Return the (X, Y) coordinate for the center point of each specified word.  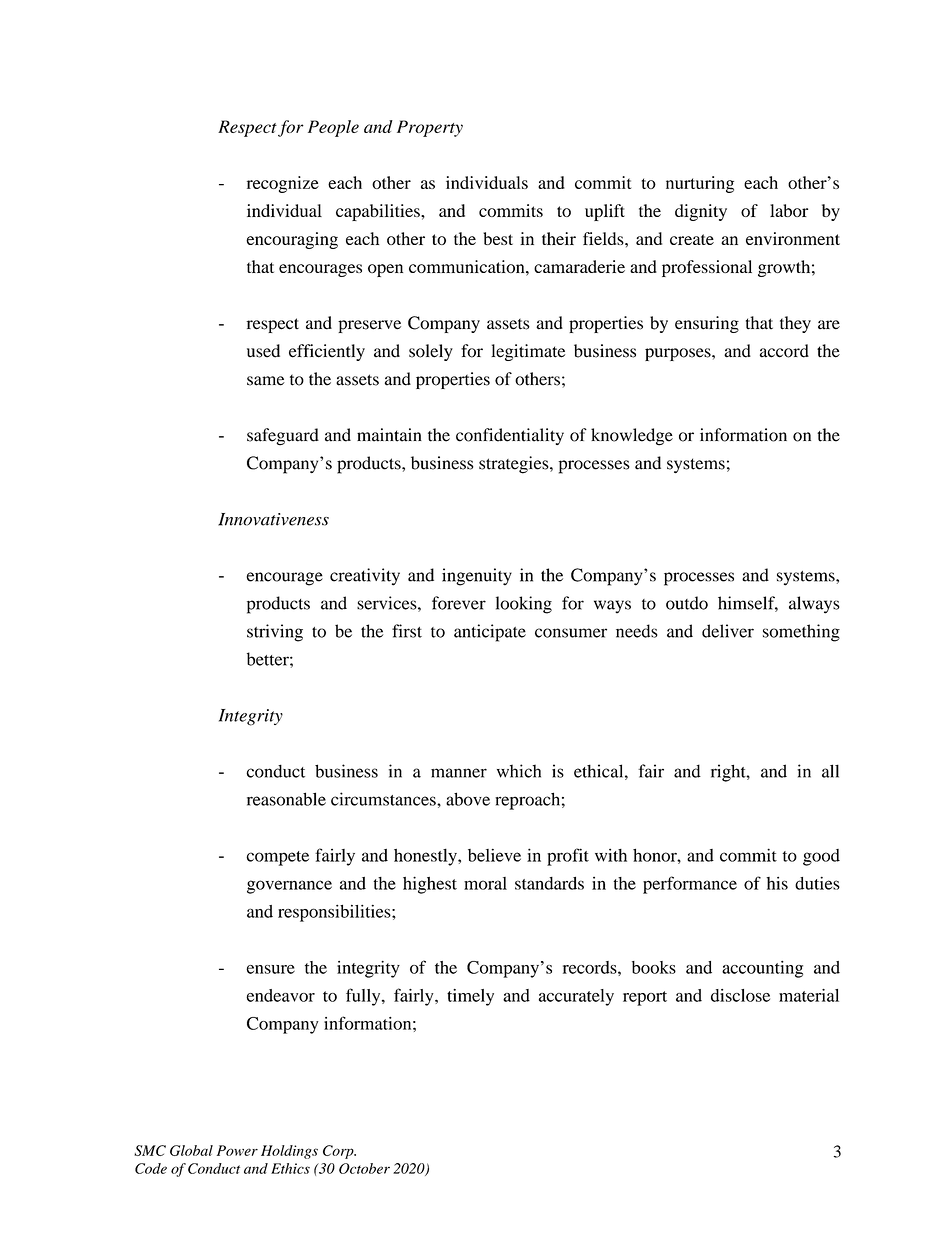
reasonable (286, 799)
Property (430, 128)
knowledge (632, 437)
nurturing (700, 184)
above (468, 799)
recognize (283, 184)
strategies (515, 465)
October (364, 1168)
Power (237, 1150)
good (821, 857)
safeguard (283, 437)
